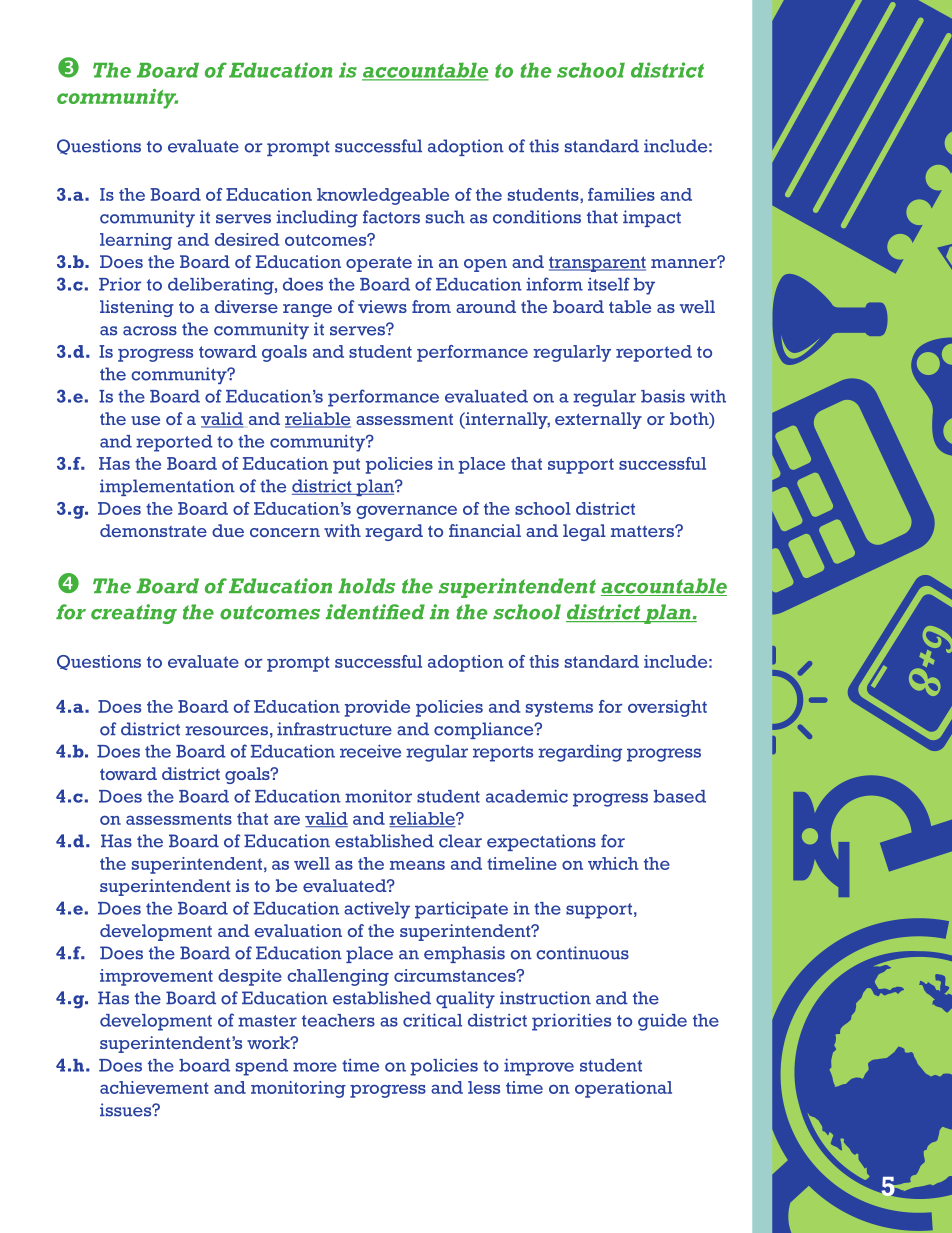 The width and height of the page is (952, 1233). I want to click on families, so click(621, 194).
